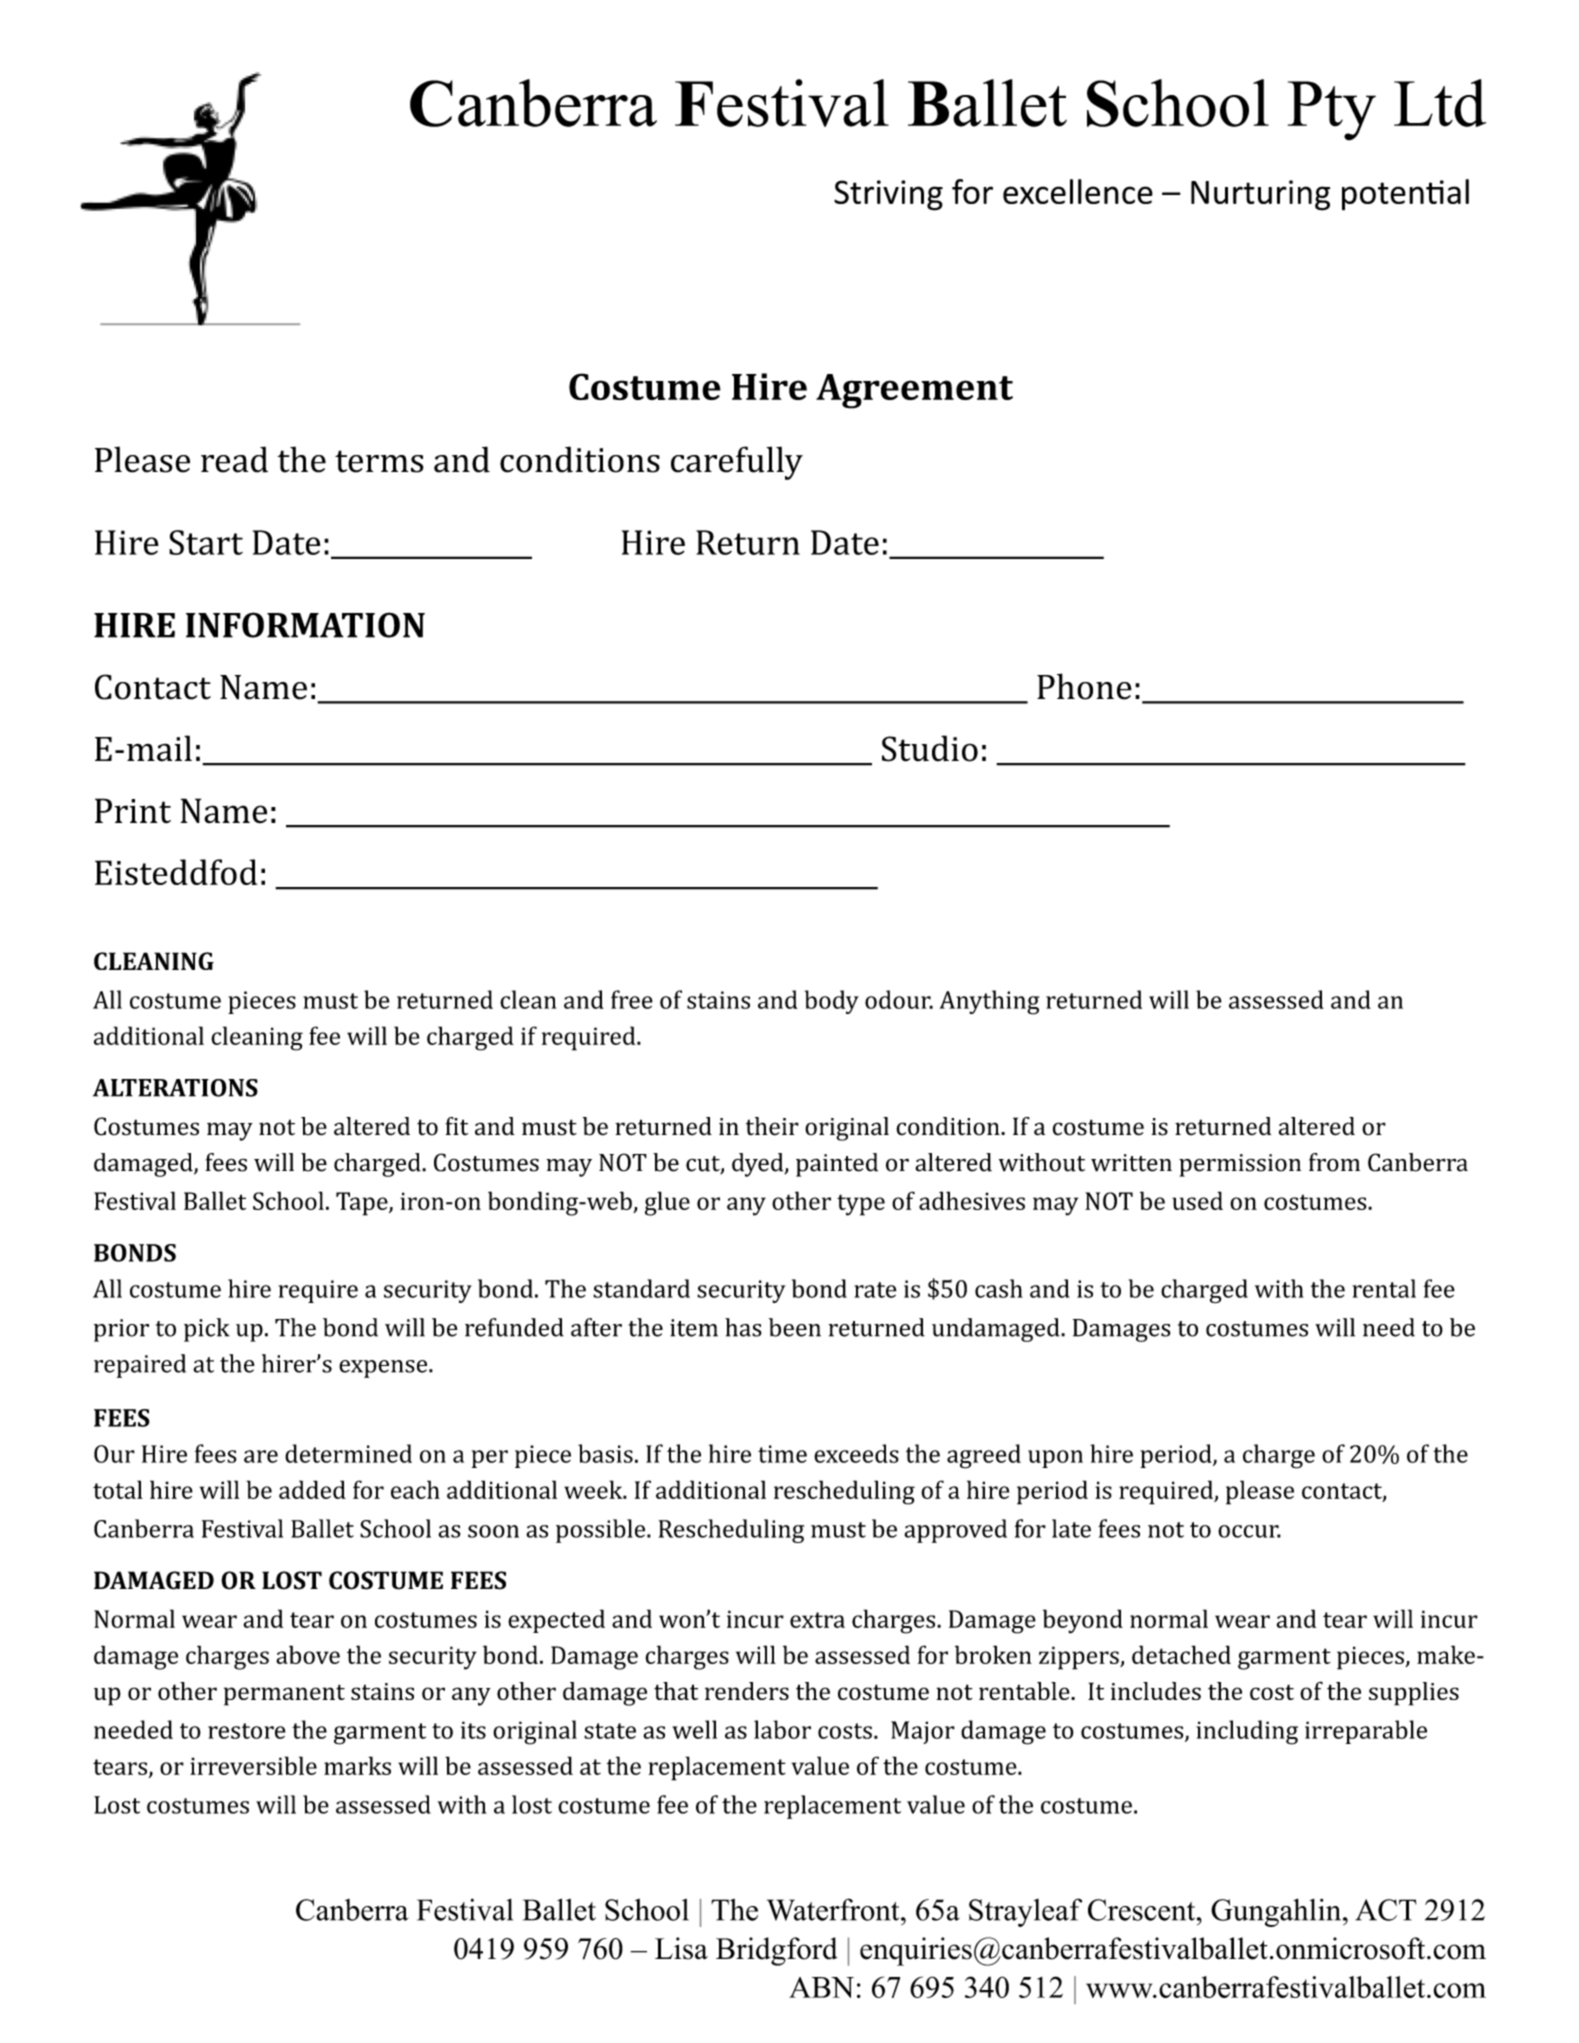 The width and height of the image is (1579, 2043). I want to click on been, so click(795, 1327).
